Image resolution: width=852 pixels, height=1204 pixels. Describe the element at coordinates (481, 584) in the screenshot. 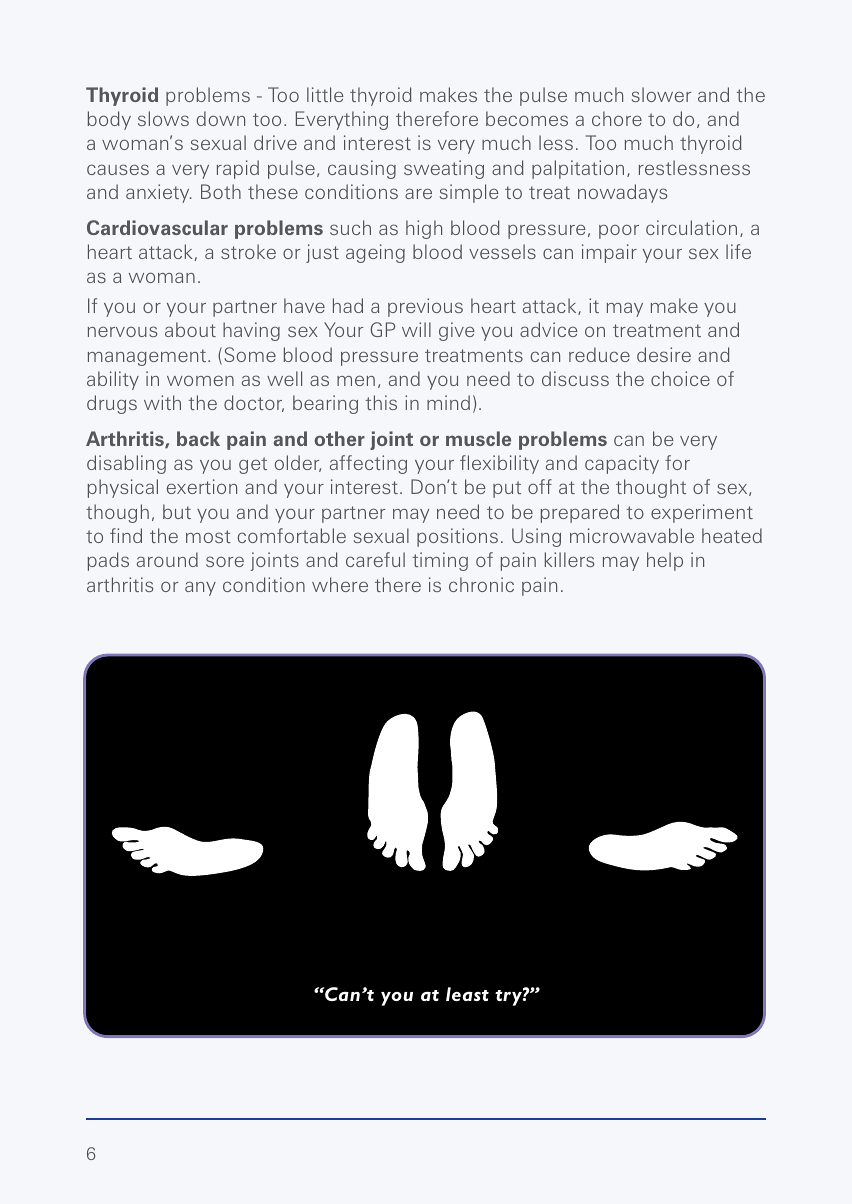

I see `chronic` at that location.
